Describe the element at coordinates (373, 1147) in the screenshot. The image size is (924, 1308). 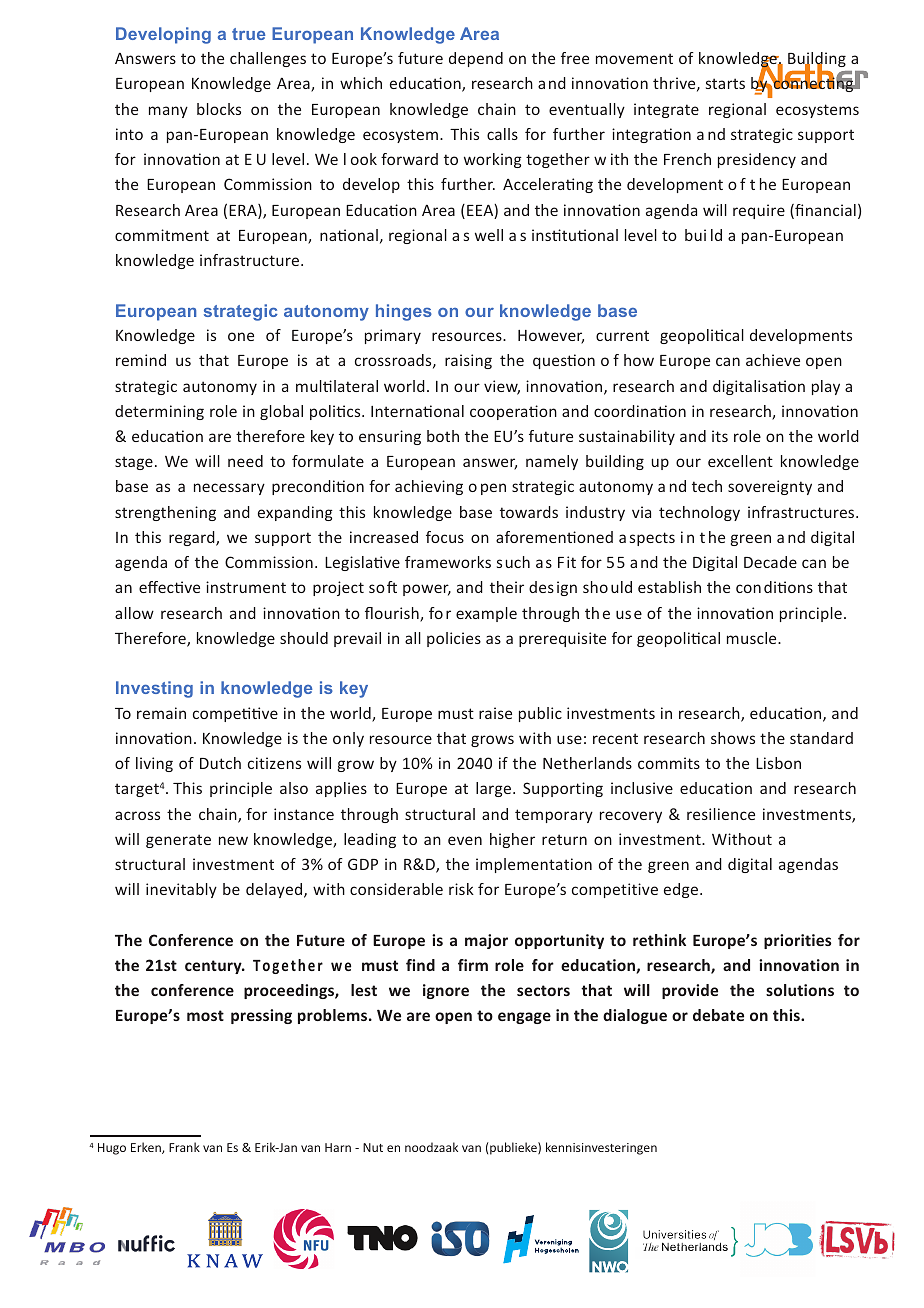
I see `Nut` at that location.
